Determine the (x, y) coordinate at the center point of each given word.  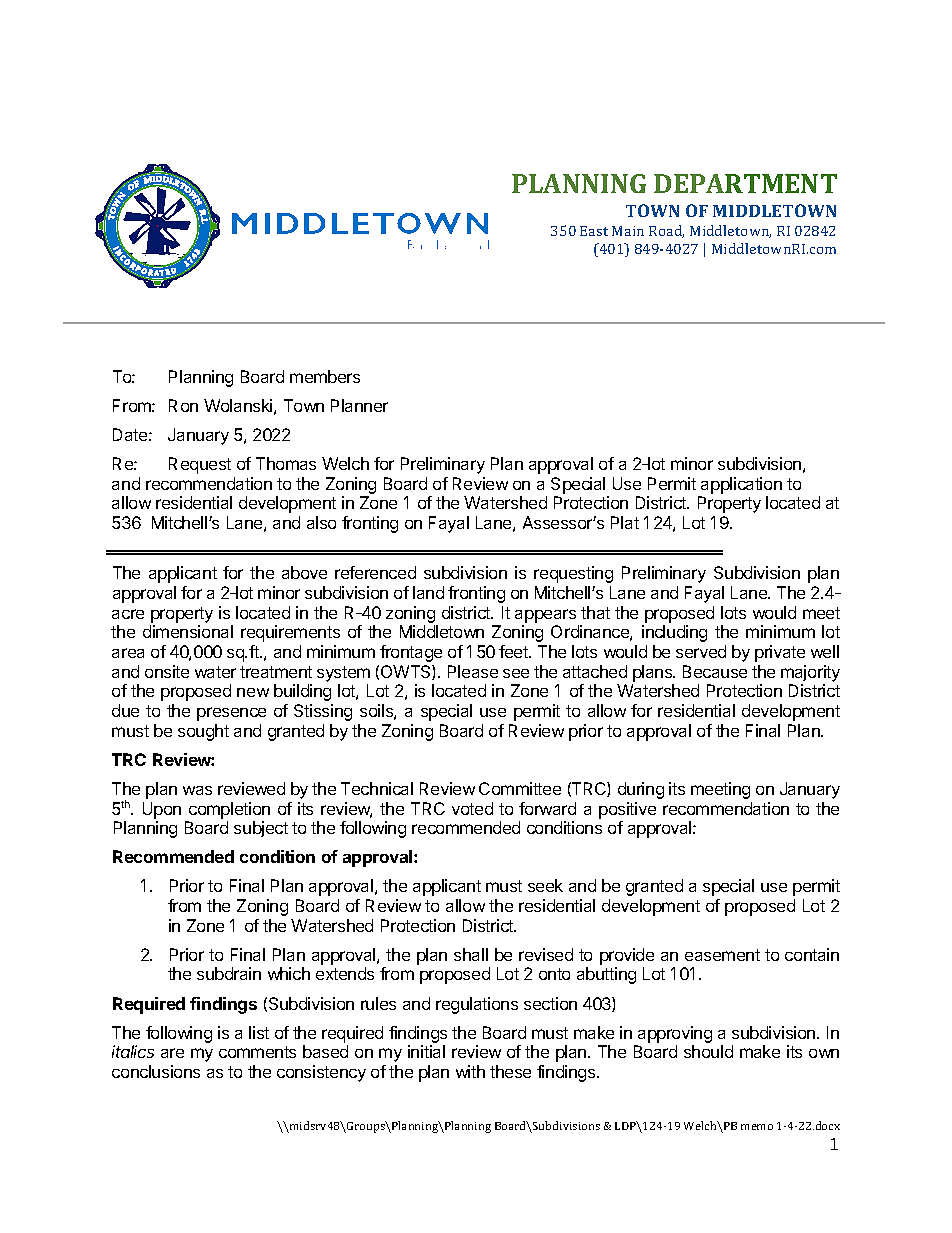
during (641, 790)
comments (257, 1052)
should (708, 1051)
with (470, 1071)
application (741, 485)
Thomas (286, 463)
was (197, 790)
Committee (520, 788)
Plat (625, 522)
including (674, 633)
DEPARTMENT (745, 183)
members (325, 376)
